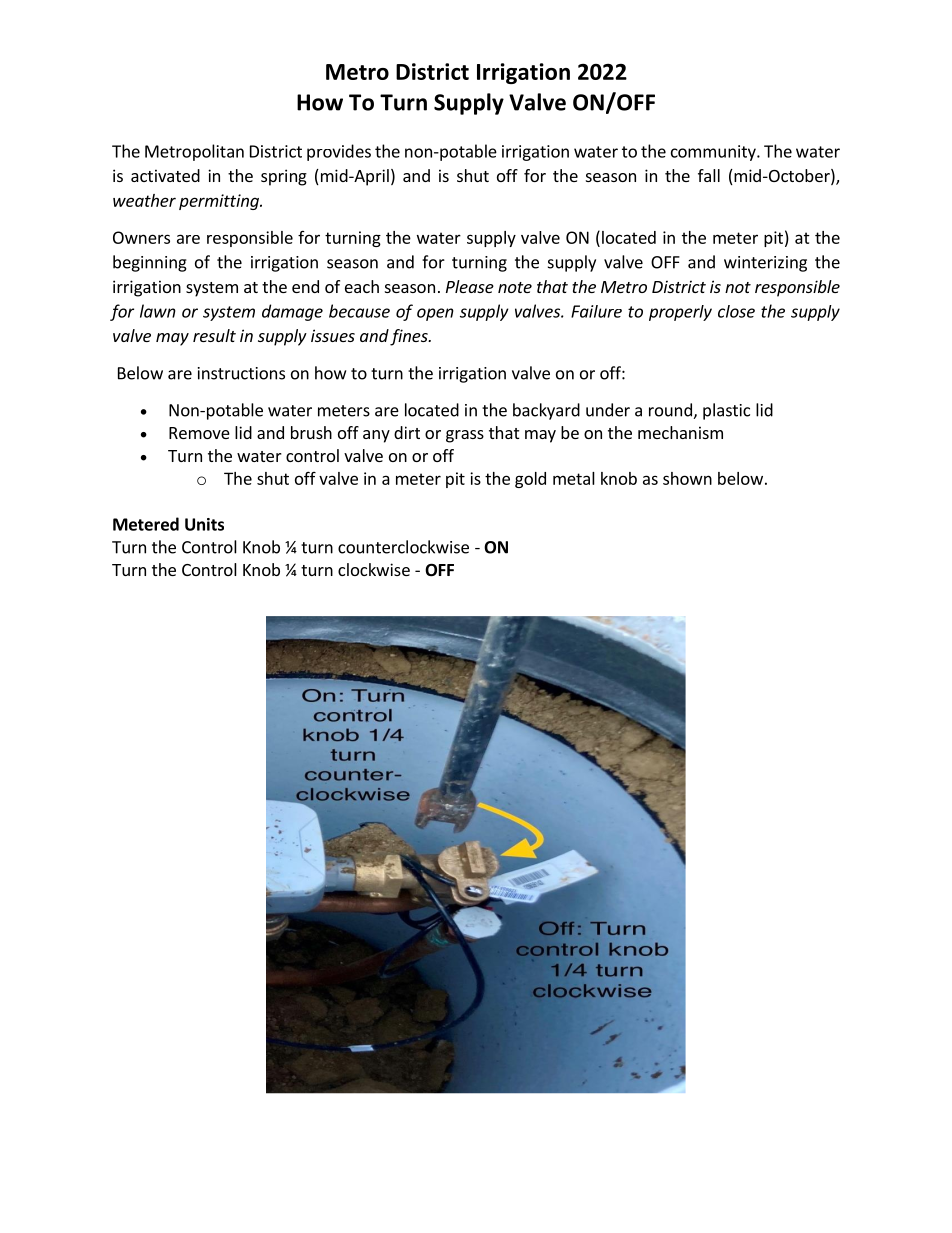  What do you see at coordinates (204, 524) in the document?
I see `Units` at bounding box center [204, 524].
